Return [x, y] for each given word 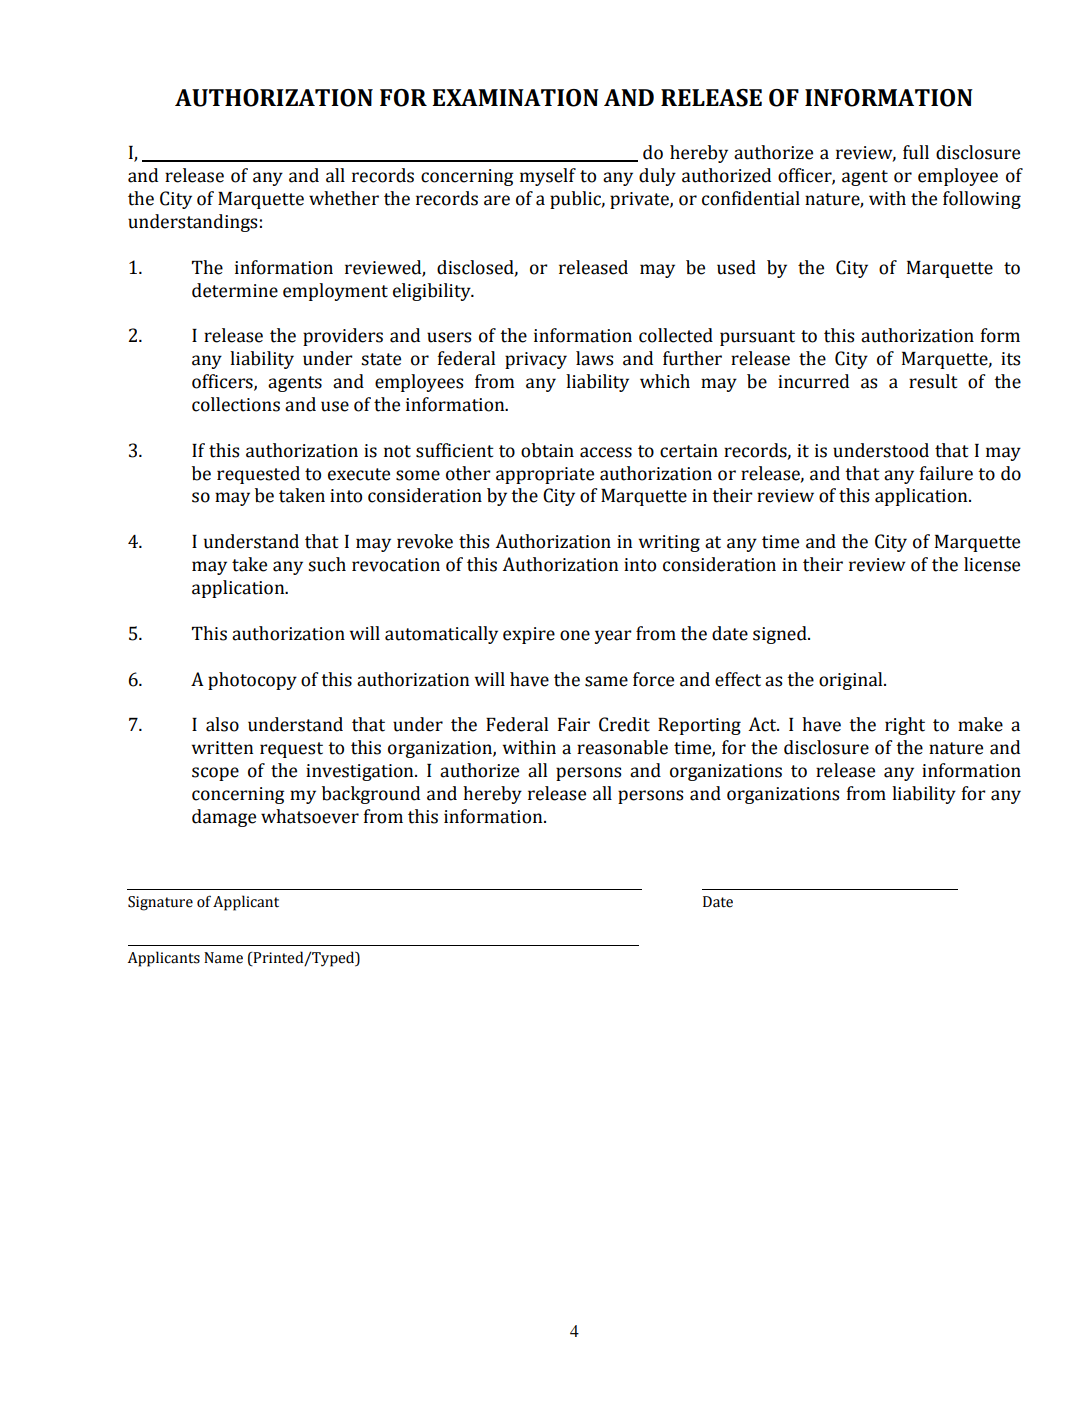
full [916, 152]
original [852, 681]
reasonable [622, 747]
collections [236, 404]
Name [223, 958]
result [933, 381]
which [665, 381]
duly [657, 177]
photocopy [252, 681]
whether [344, 198]
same [606, 681]
